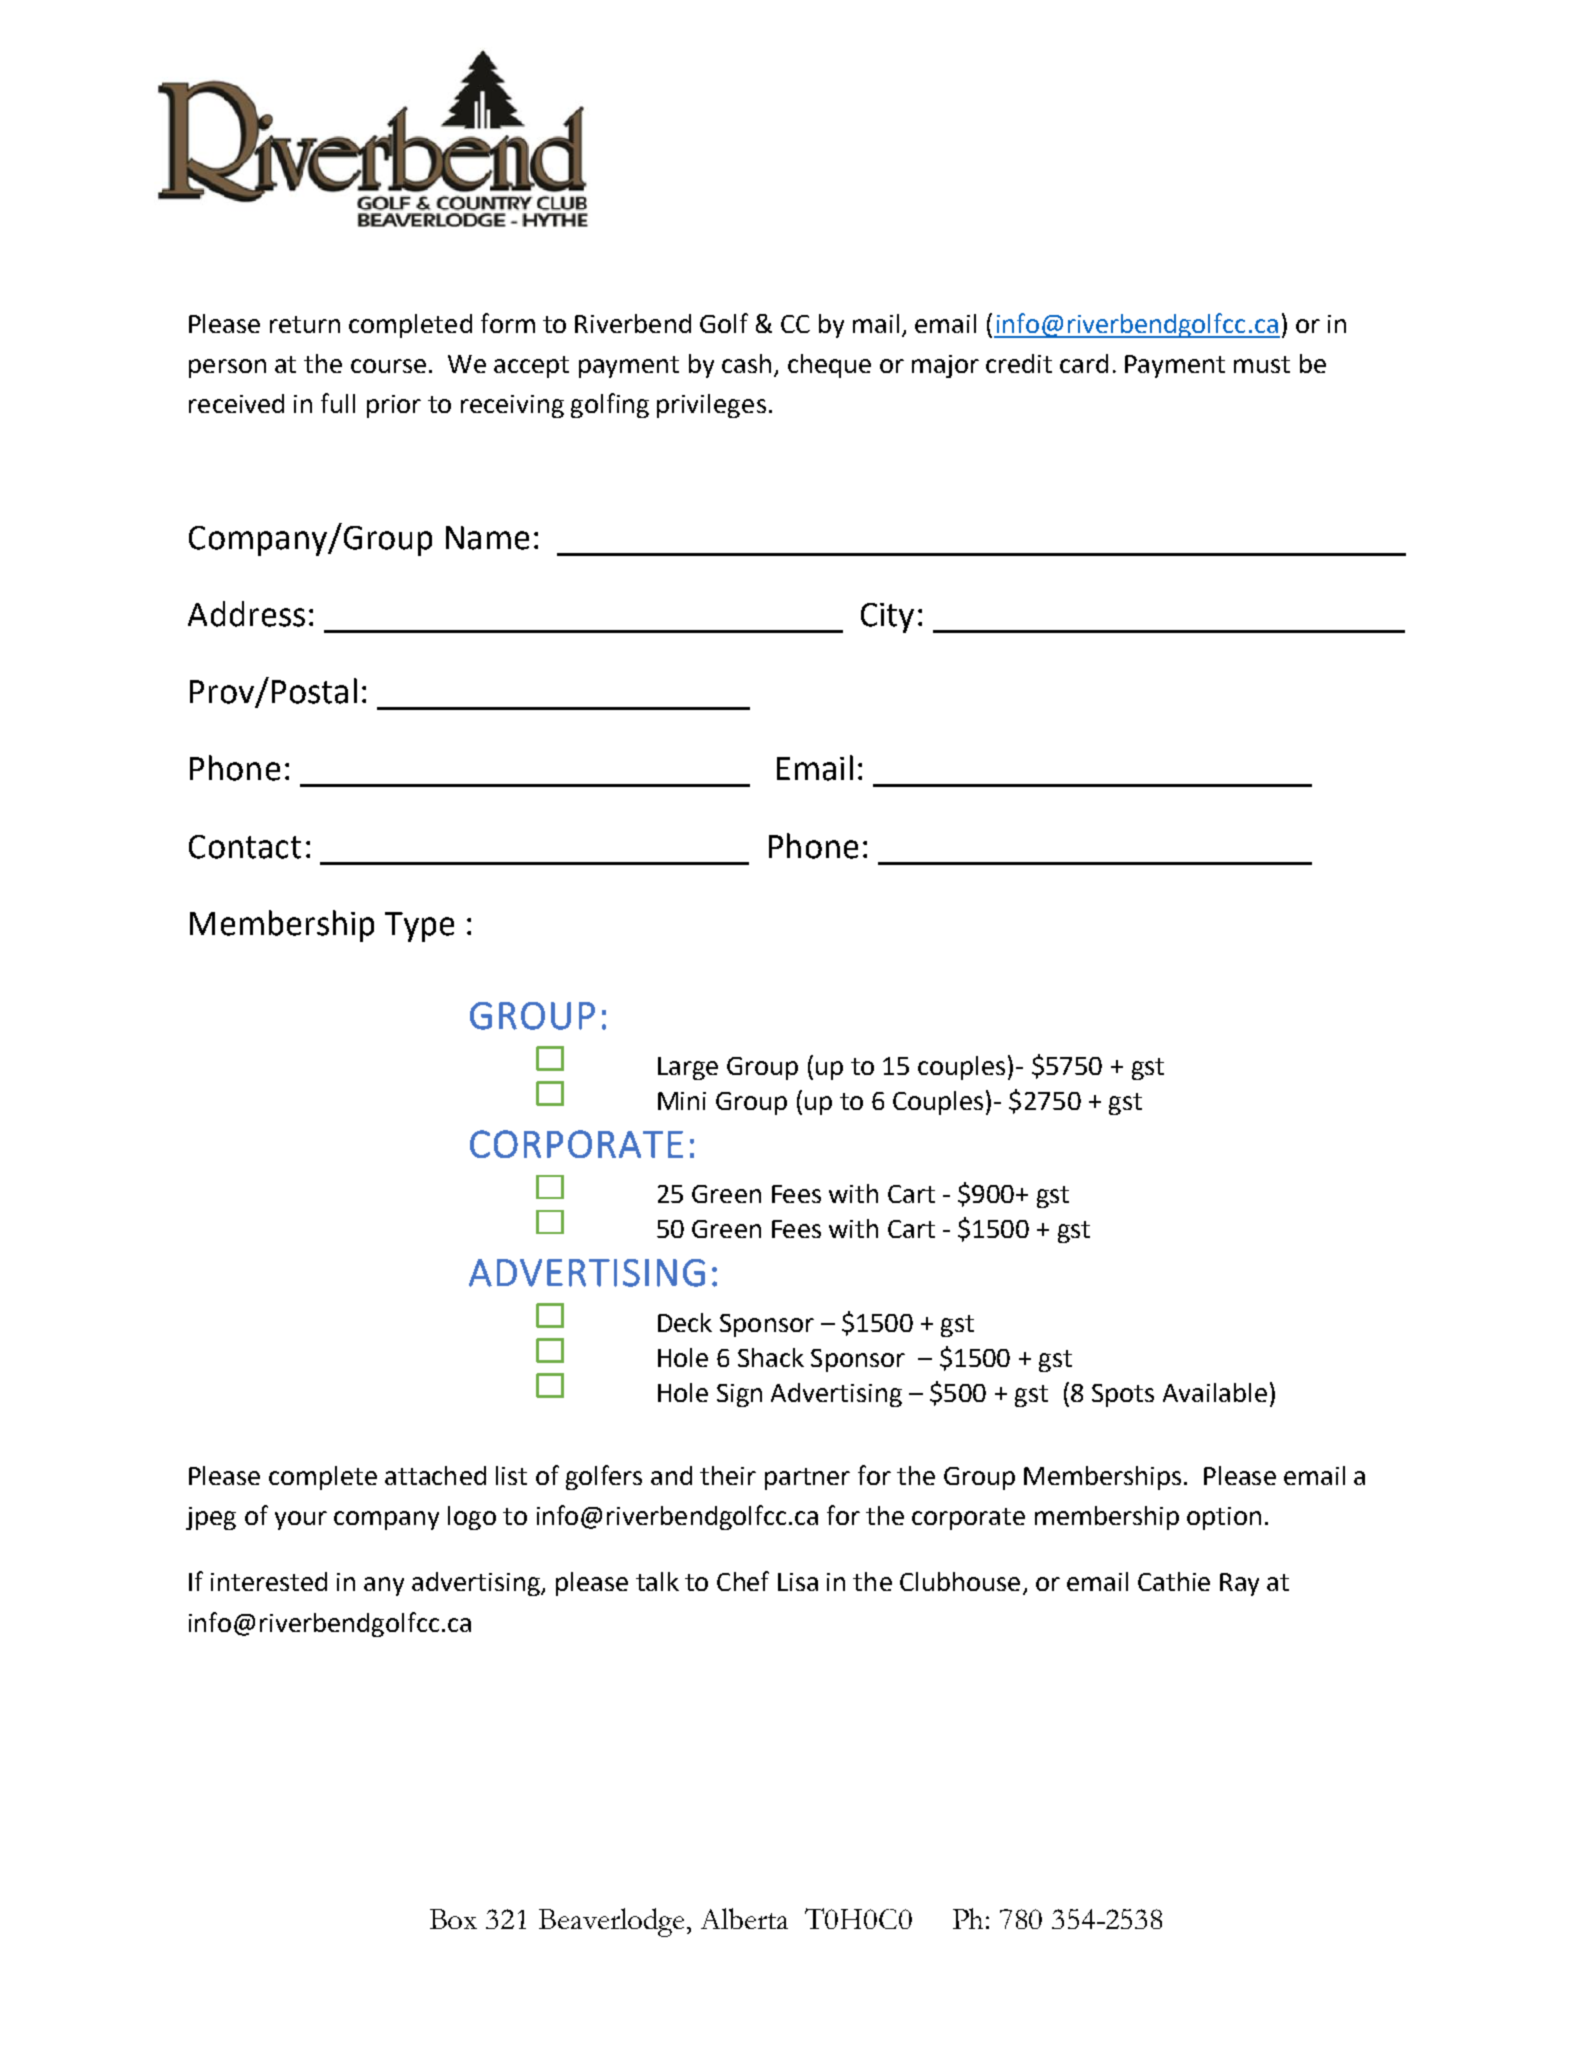  Describe the element at coordinates (746, 363) in the document. I see `cash` at that location.
